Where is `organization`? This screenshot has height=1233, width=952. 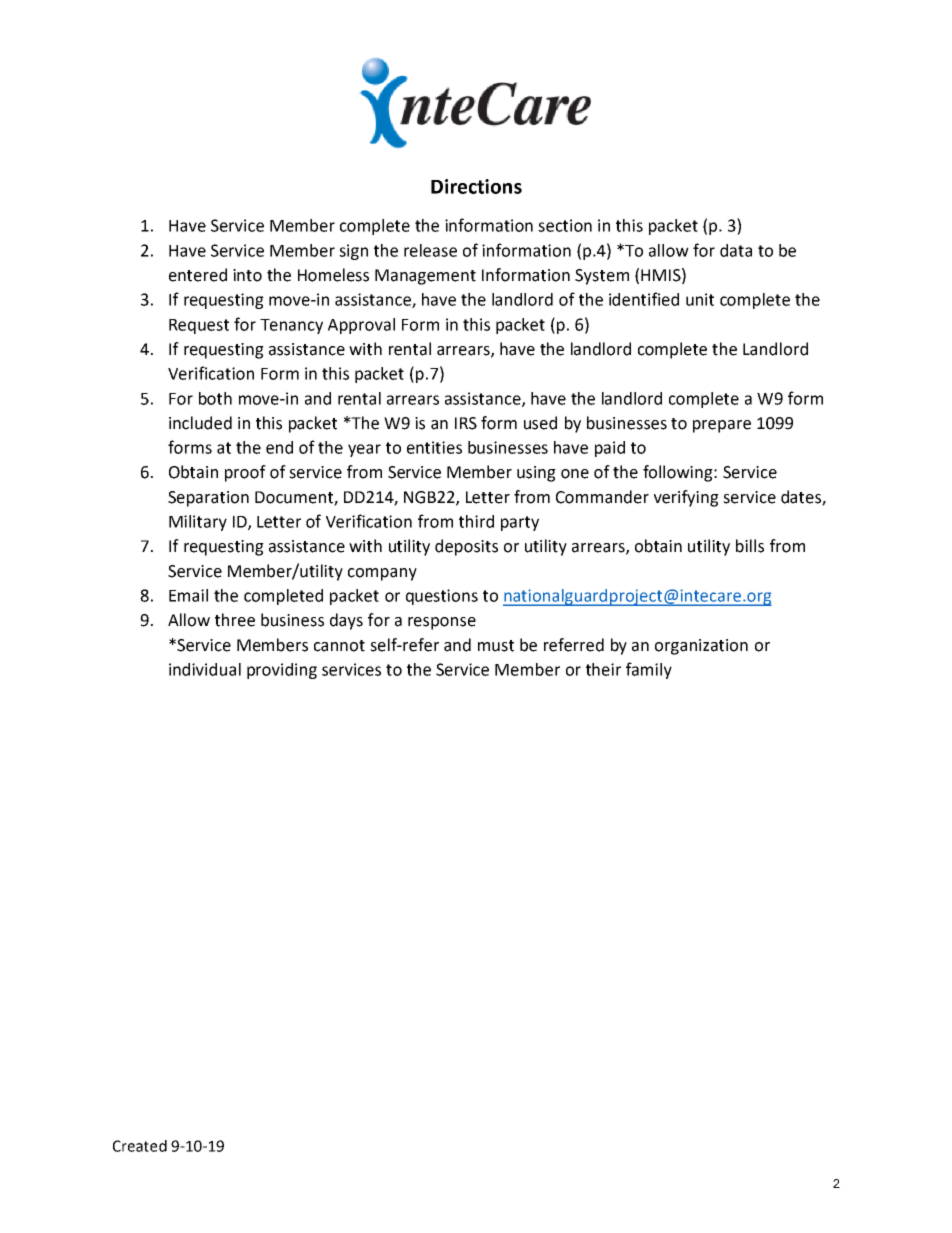
organization is located at coordinates (701, 647).
